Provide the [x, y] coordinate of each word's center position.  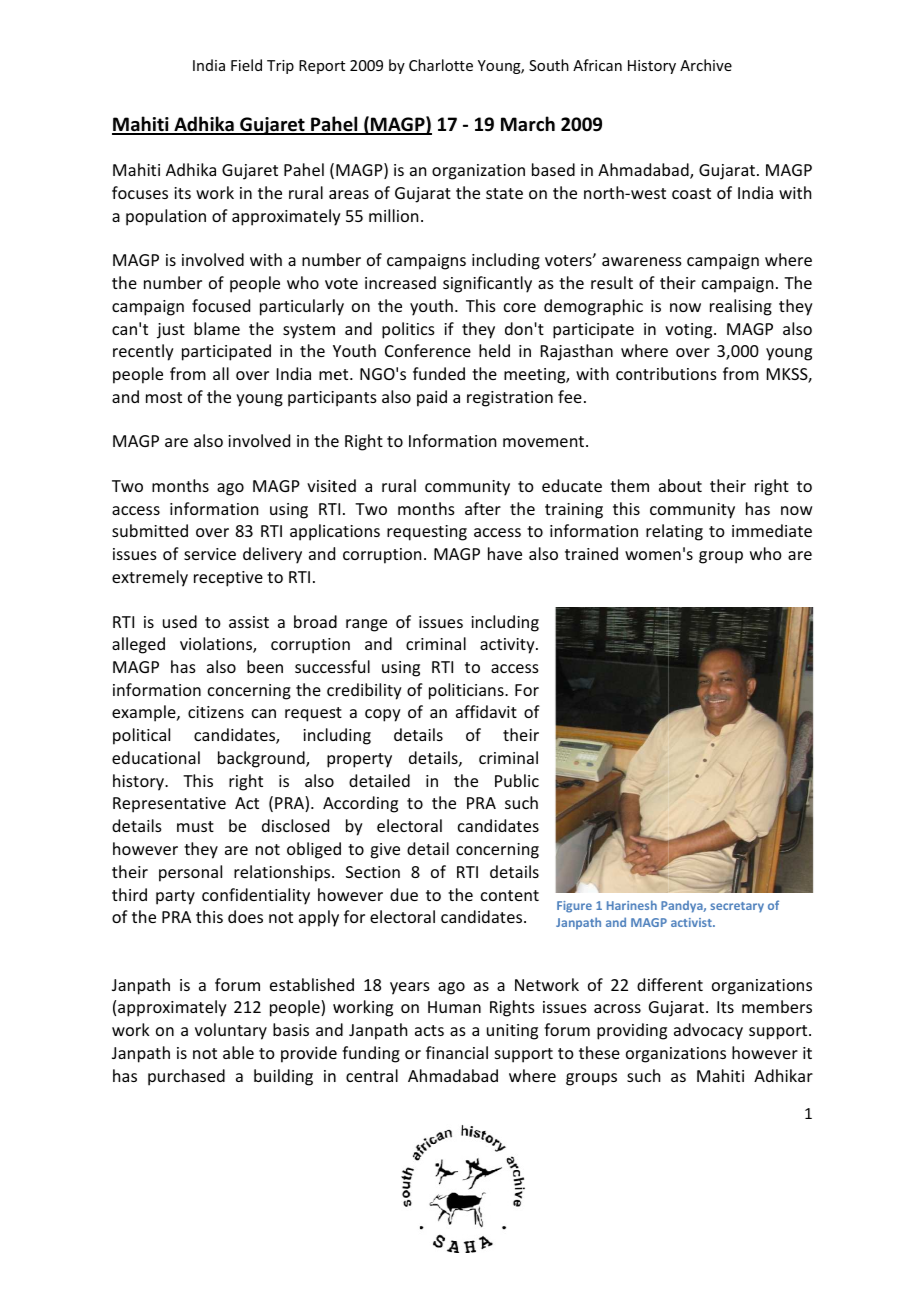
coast [691, 193]
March [528, 123]
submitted [150, 530]
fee [570, 396]
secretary [737, 907]
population [166, 217]
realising [741, 307]
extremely [150, 578]
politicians [467, 691]
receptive [228, 579]
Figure [574, 907]
